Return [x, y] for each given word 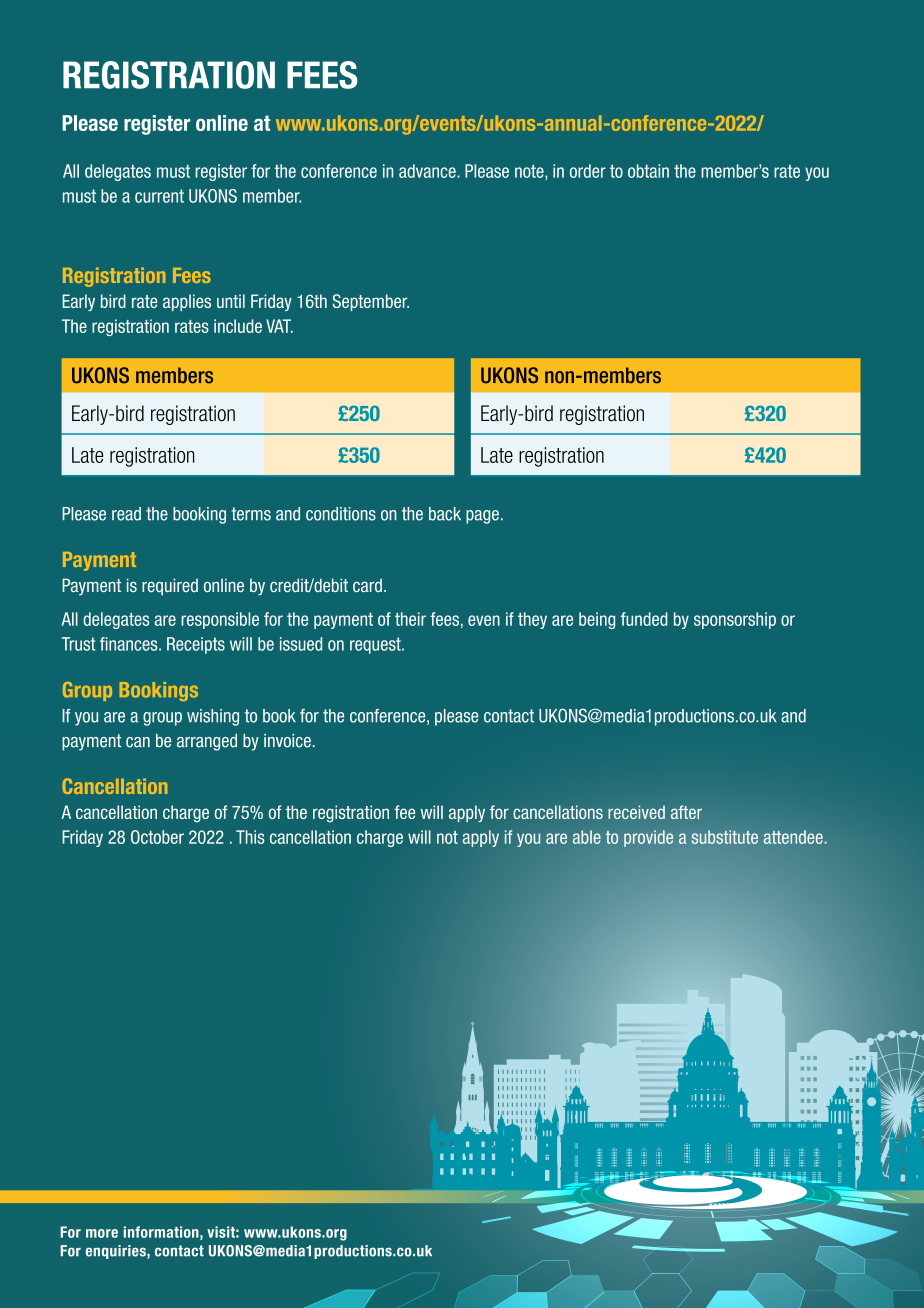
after [686, 812]
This [250, 837]
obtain [648, 171]
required [170, 586]
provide [648, 838]
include [238, 326]
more [102, 1233]
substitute [724, 837]
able [587, 837]
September [371, 302]
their [410, 619]
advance [428, 171]
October [157, 837]
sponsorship [735, 620]
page [482, 517]
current [159, 196]
